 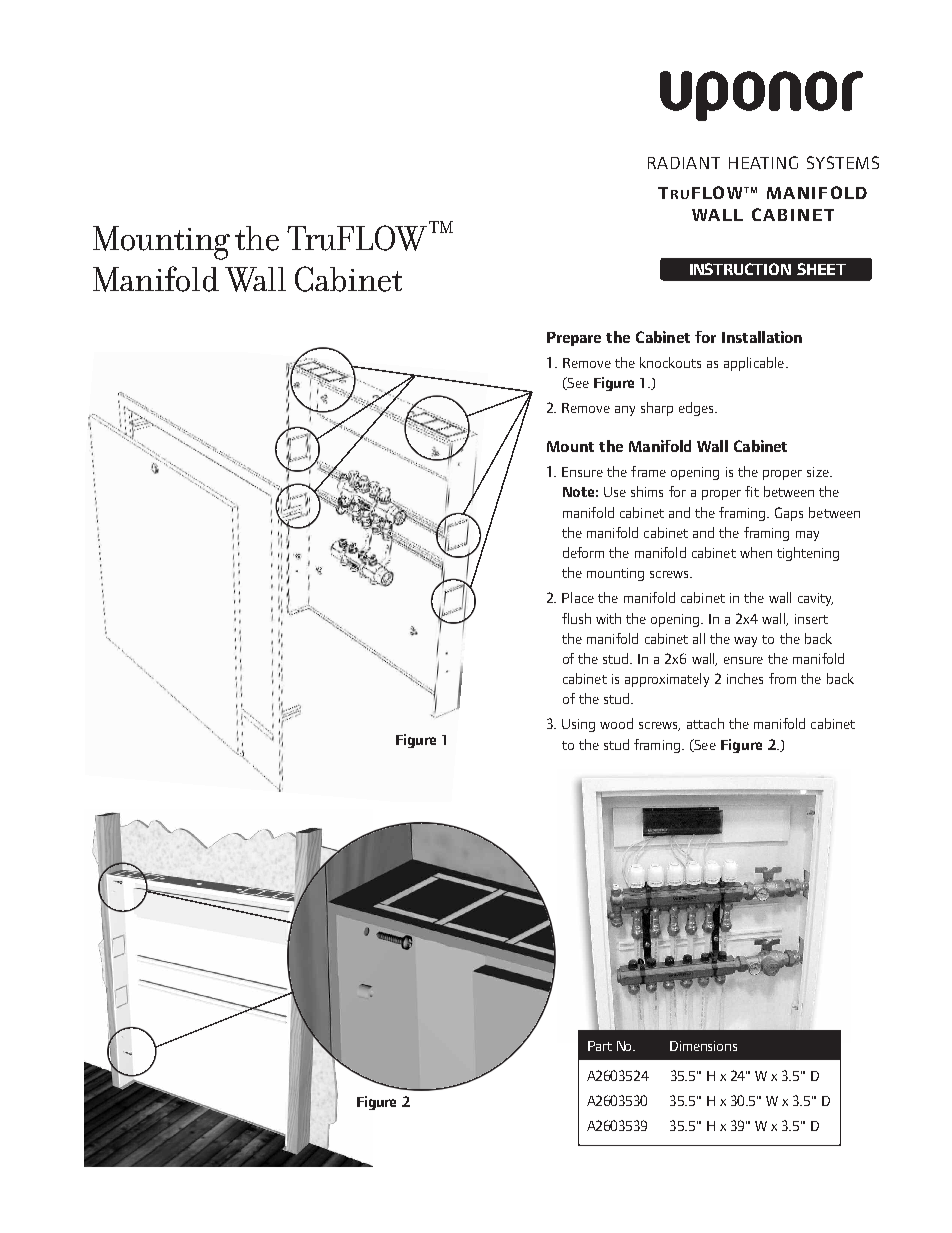 What do you see at coordinates (843, 162) in the screenshot?
I see `SYSTEMS` at bounding box center [843, 162].
